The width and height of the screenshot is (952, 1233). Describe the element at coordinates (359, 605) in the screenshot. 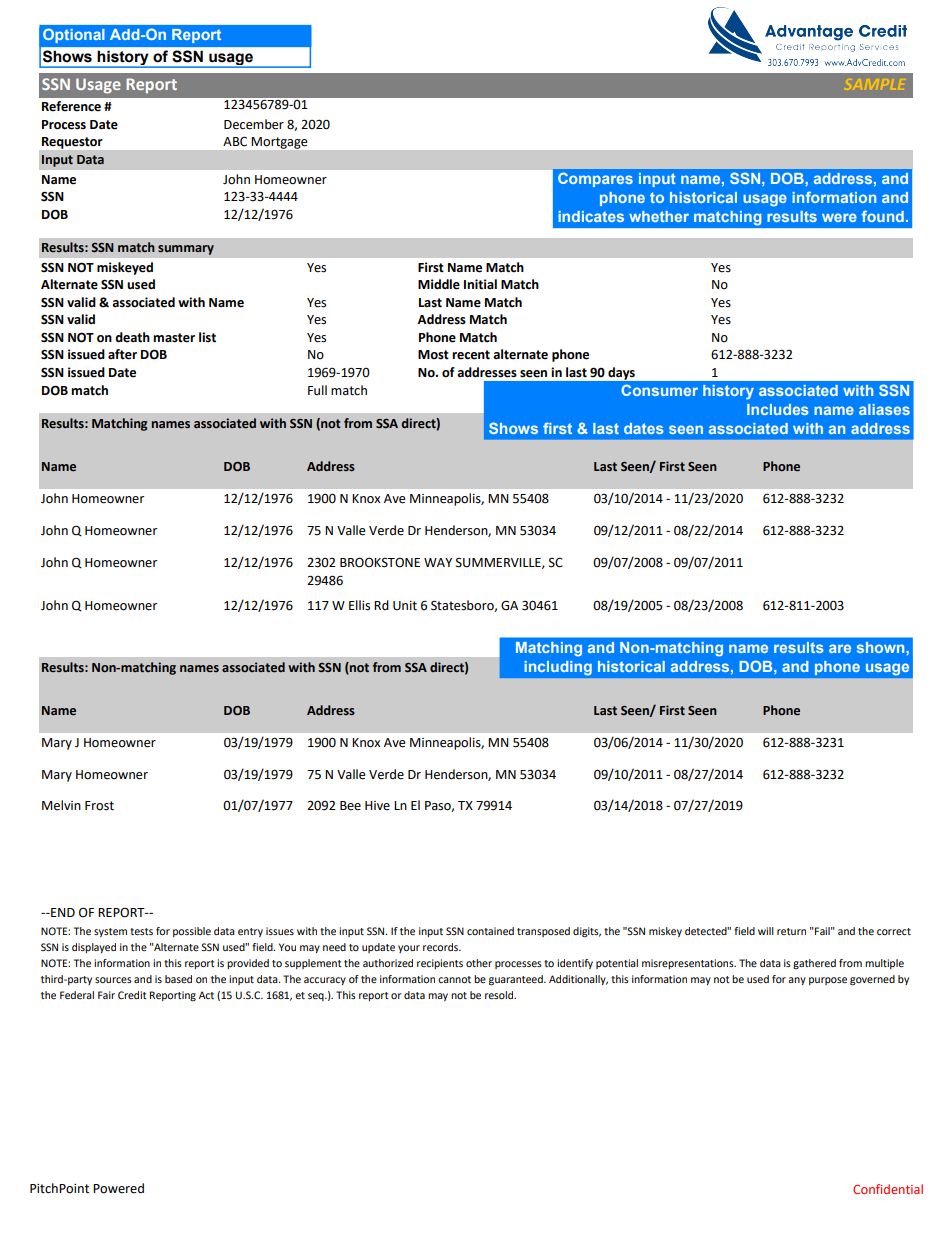

I see `Ellis` at that location.
